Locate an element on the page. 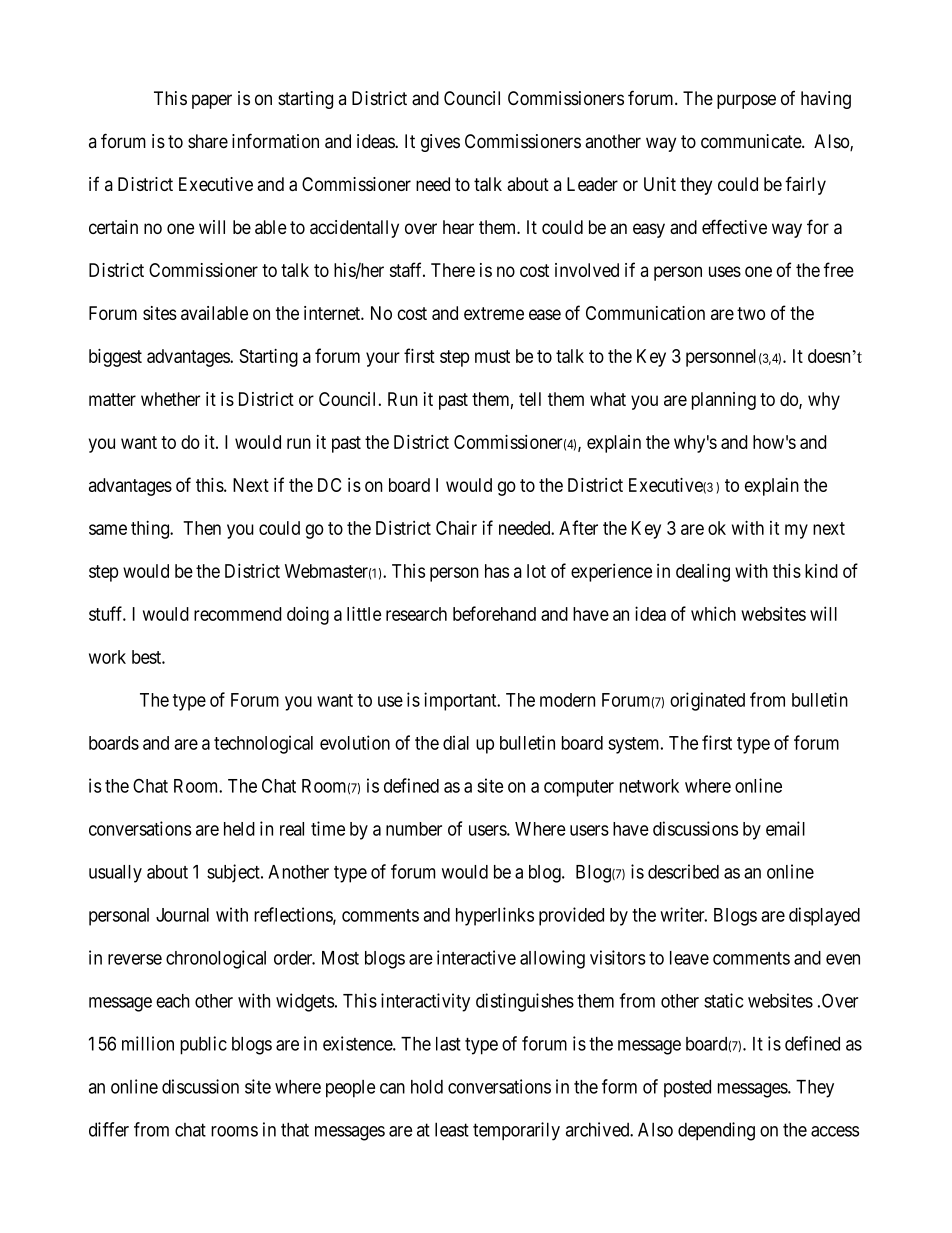 Image resolution: width=952 pixels, height=1233 pixels. depending is located at coordinates (716, 1131).
